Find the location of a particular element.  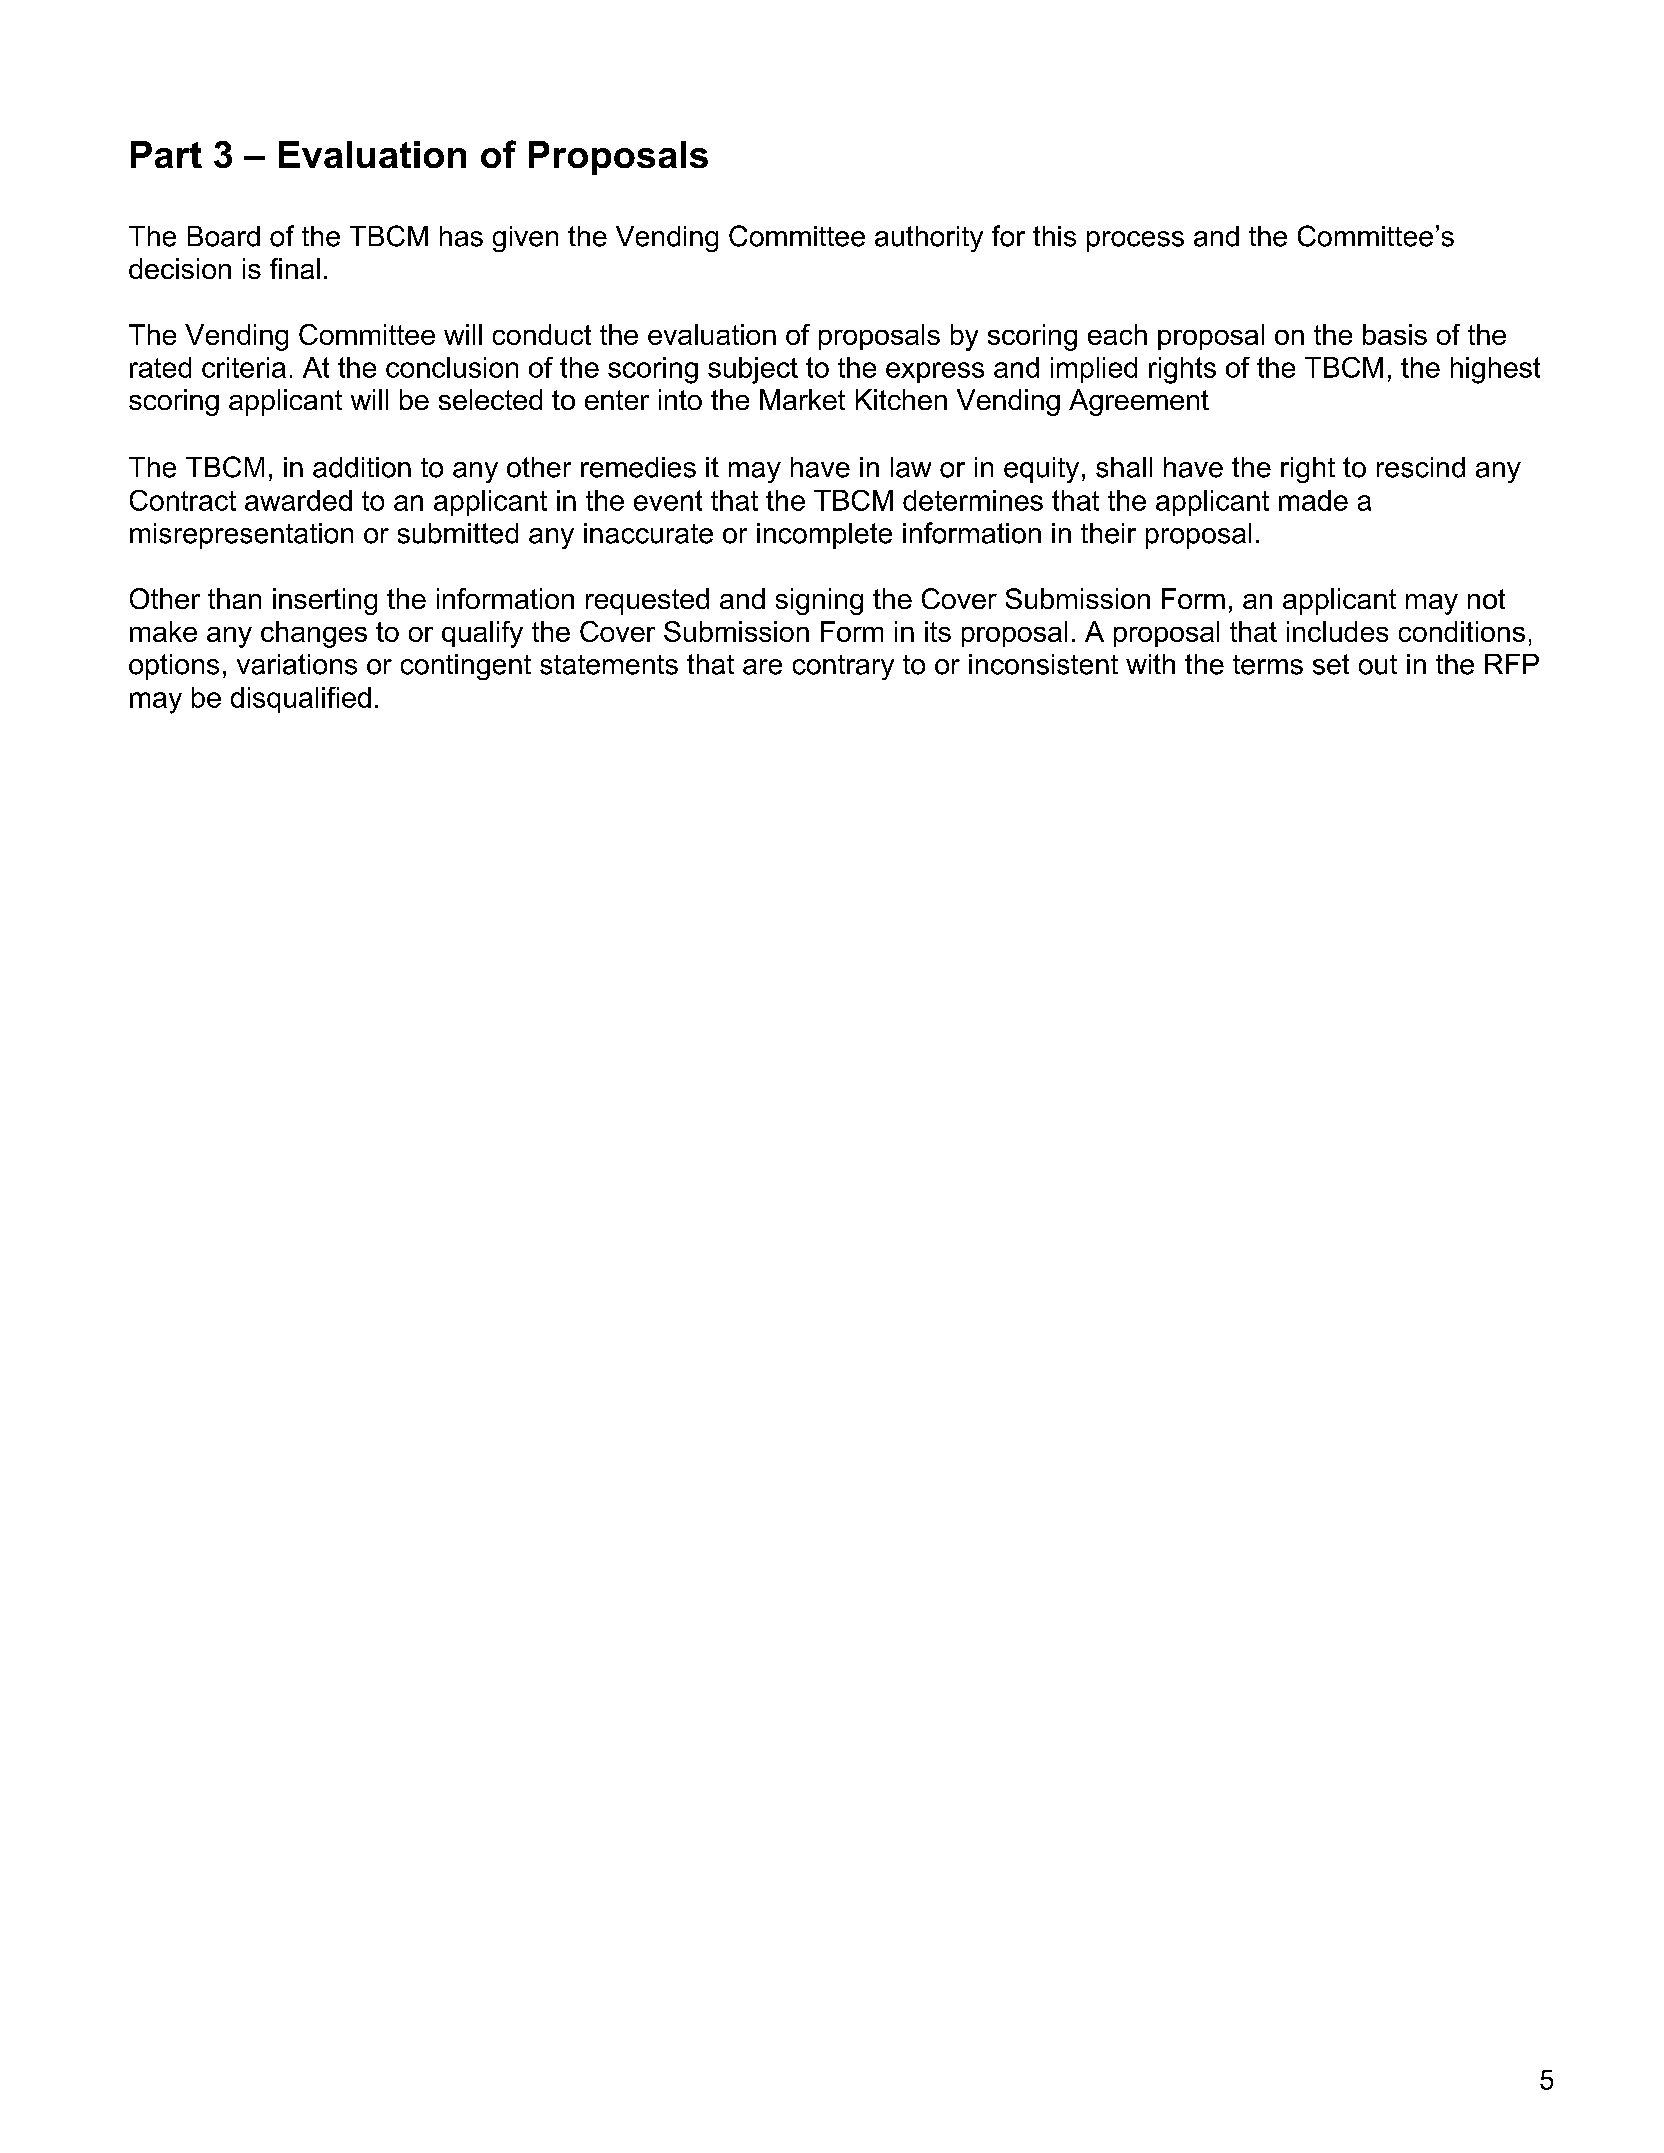

authority is located at coordinates (929, 239).
